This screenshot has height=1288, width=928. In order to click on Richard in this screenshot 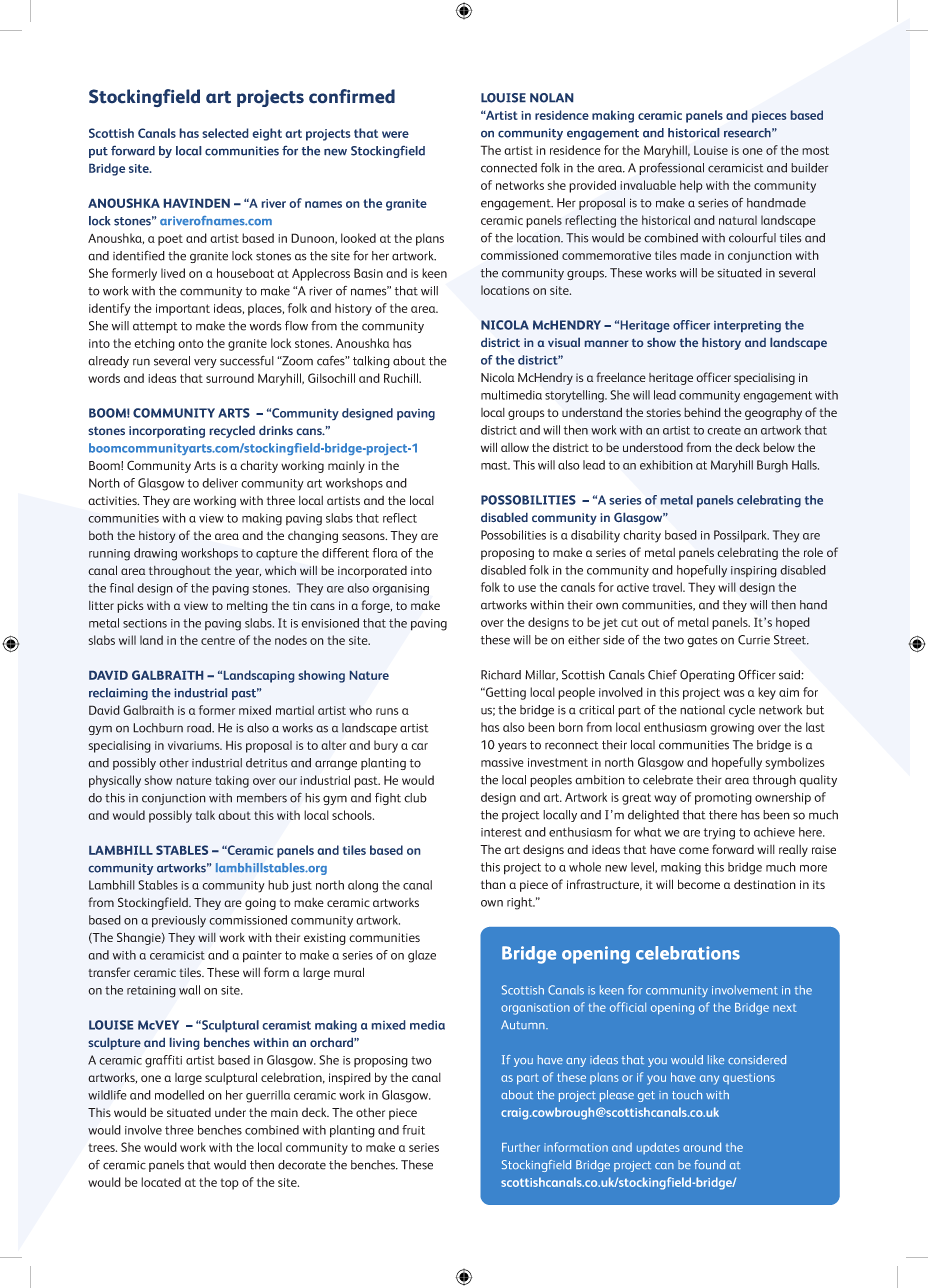, I will do `click(501, 675)`.
